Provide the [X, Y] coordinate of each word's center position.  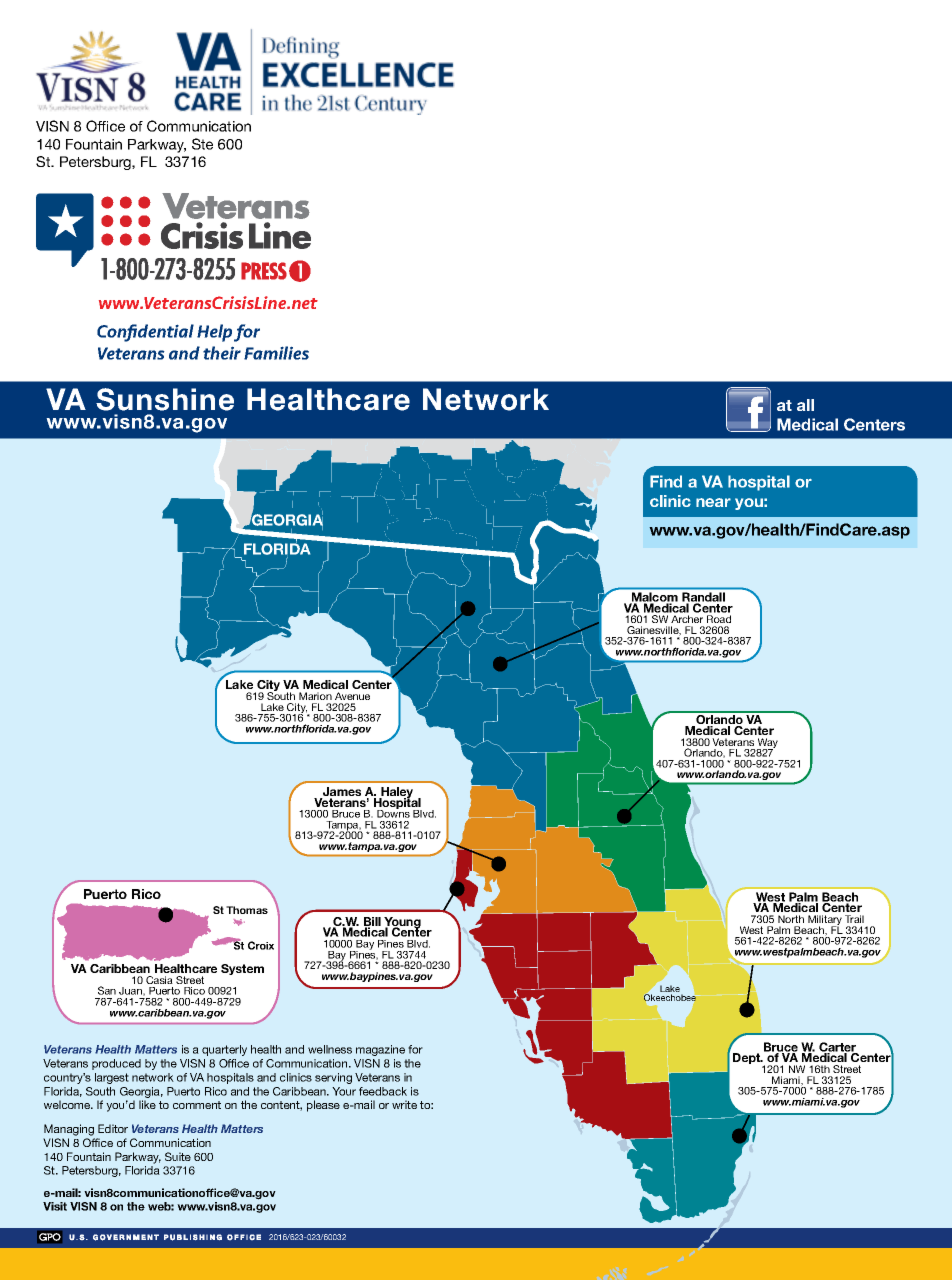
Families [276, 353]
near [713, 502]
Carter [838, 1048]
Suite [178, 1156]
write [404, 1104]
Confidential [145, 333]
